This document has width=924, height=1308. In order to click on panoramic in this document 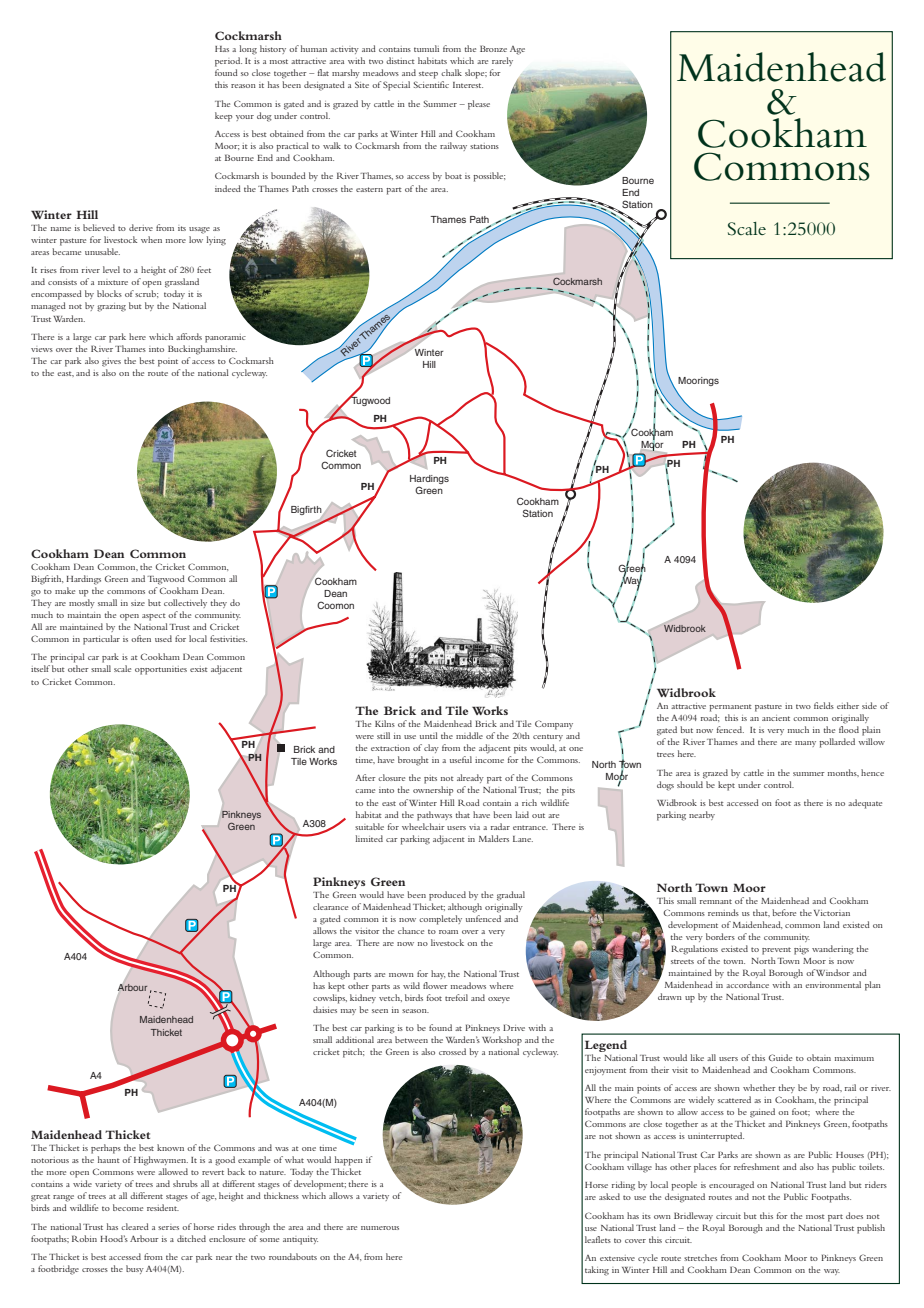, I will do `click(225, 338)`.
